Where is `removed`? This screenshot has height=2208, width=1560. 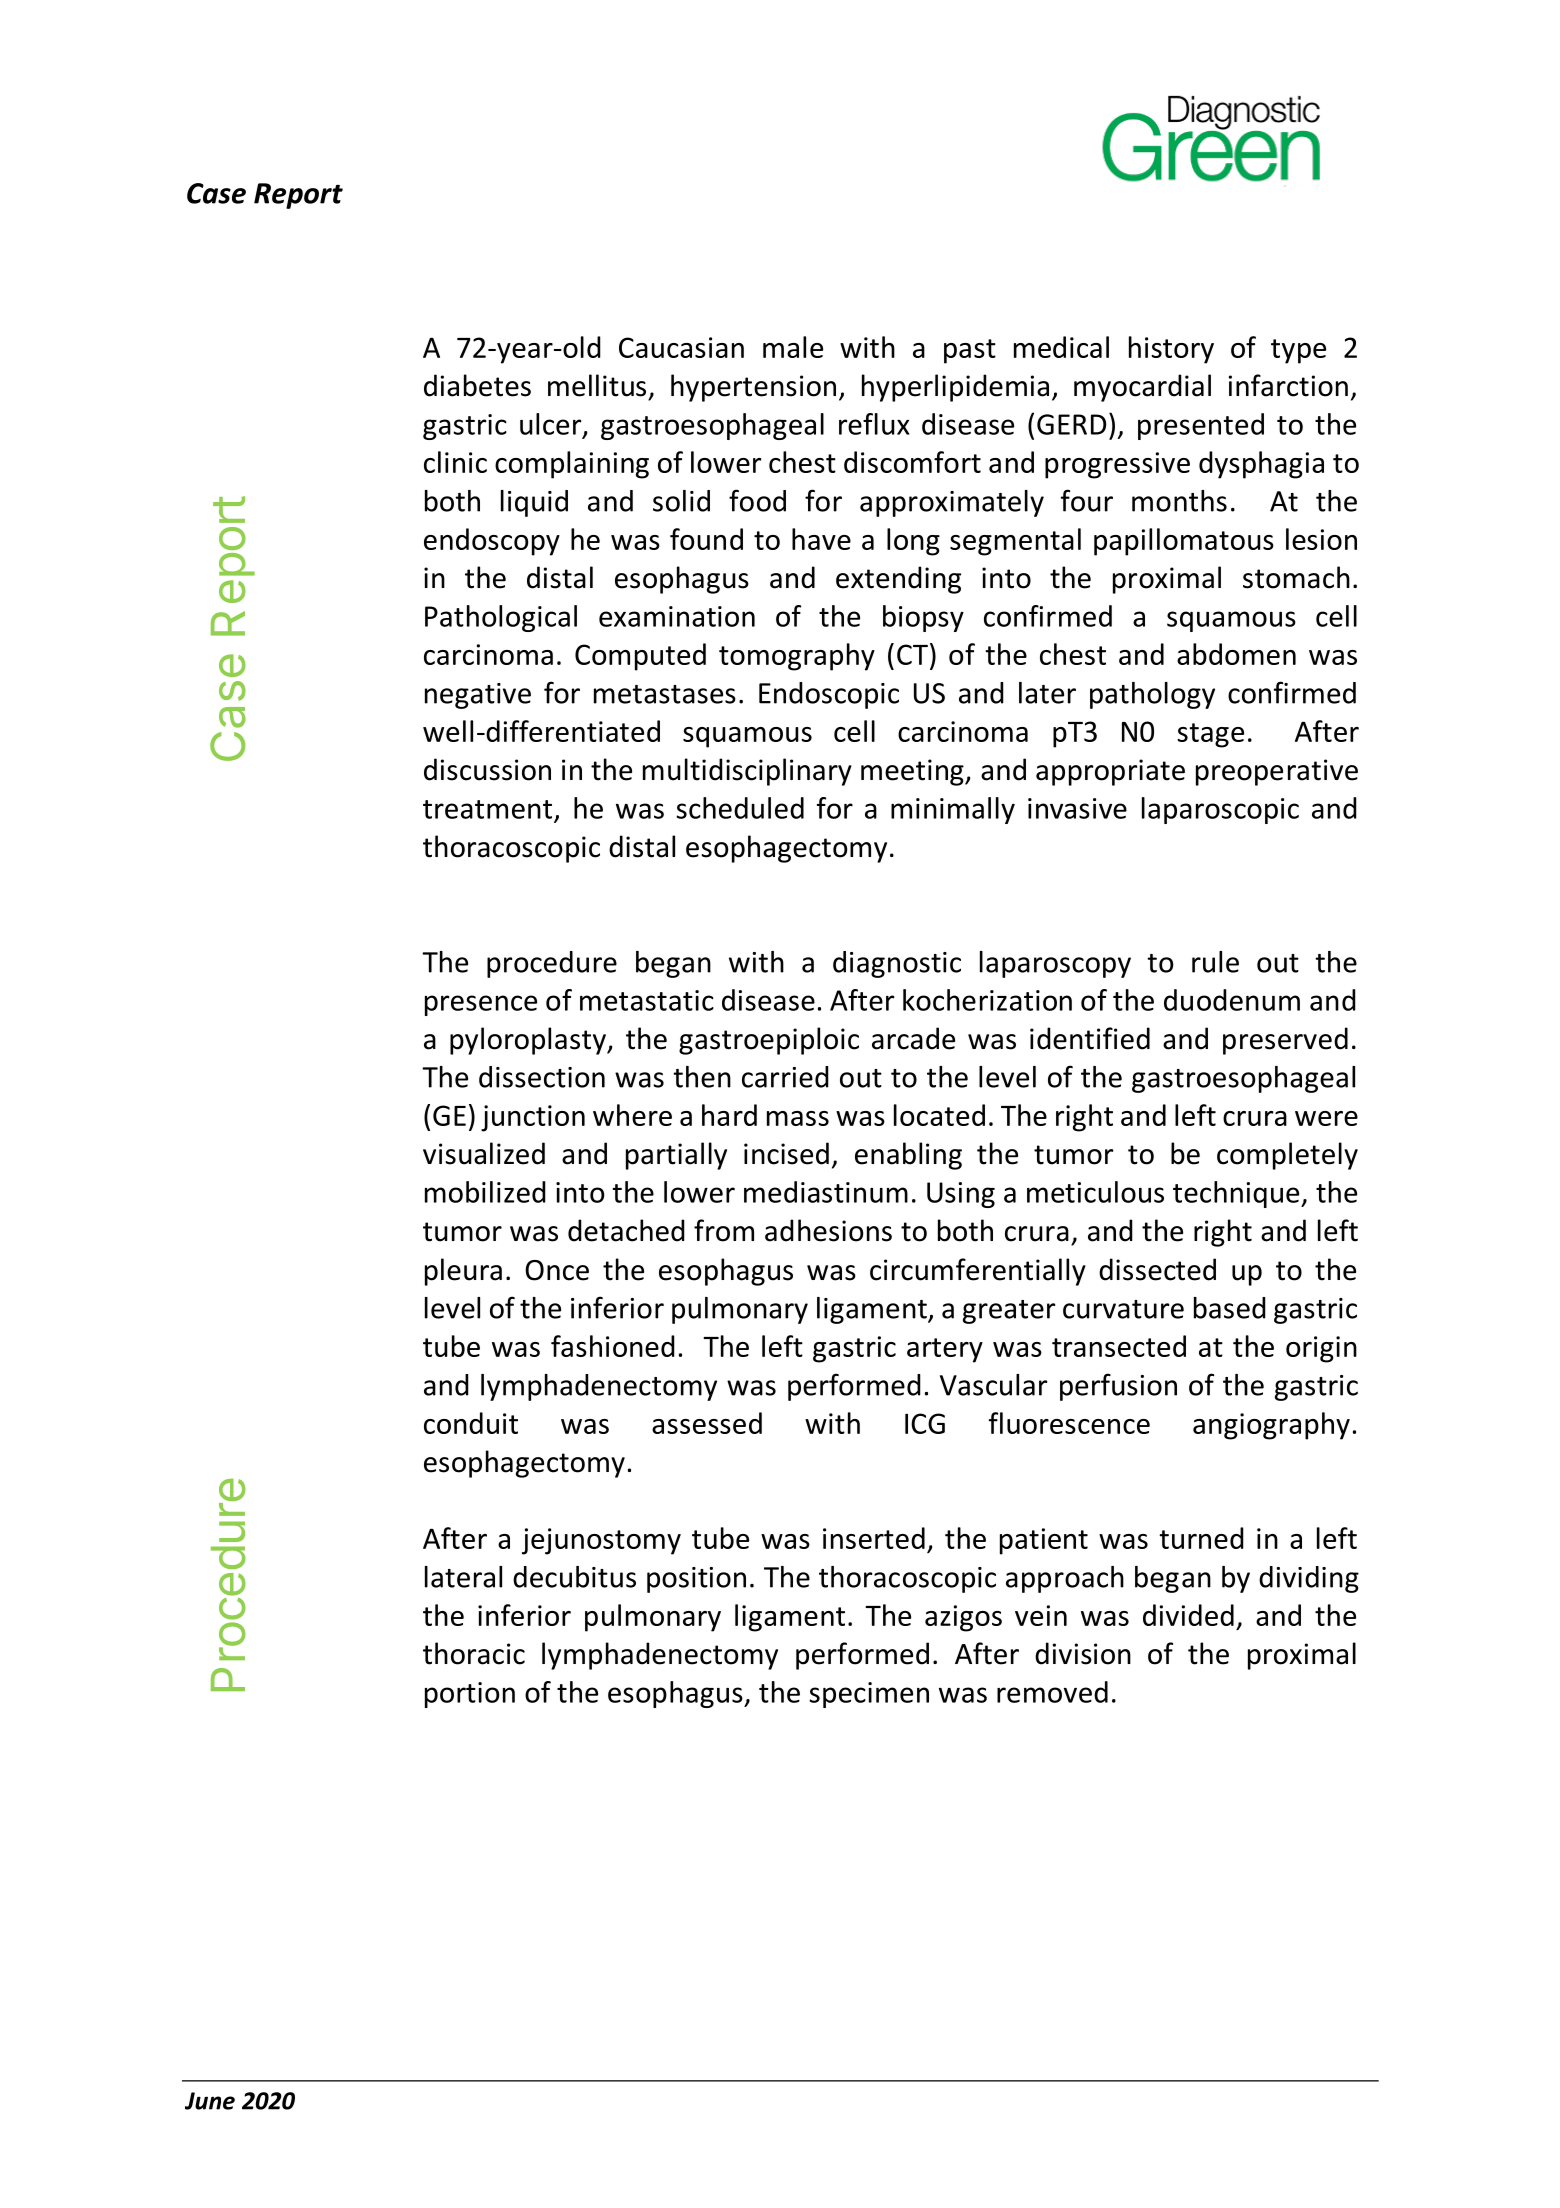
removed is located at coordinates (1052, 1692).
